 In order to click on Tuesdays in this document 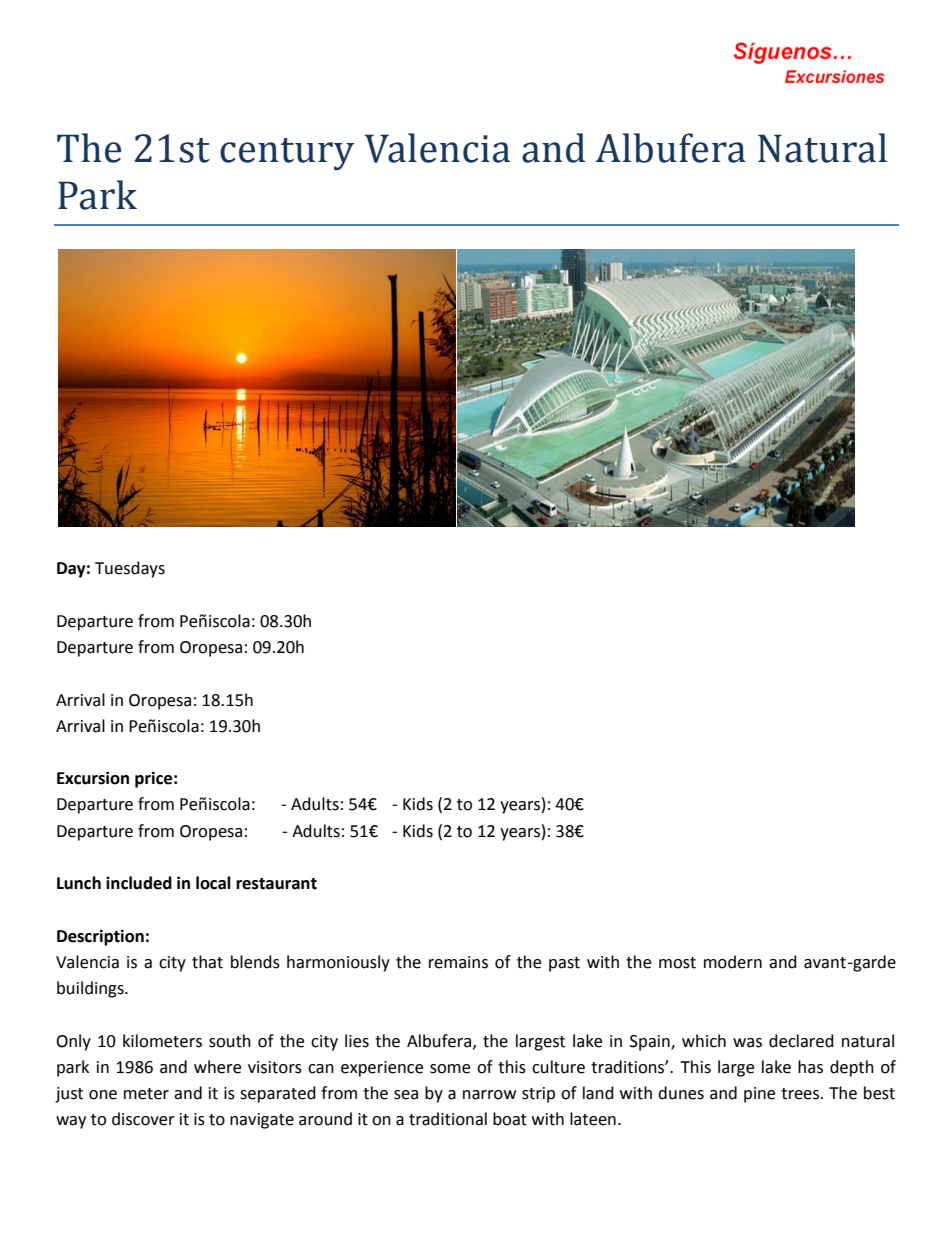, I will do `click(130, 569)`.
